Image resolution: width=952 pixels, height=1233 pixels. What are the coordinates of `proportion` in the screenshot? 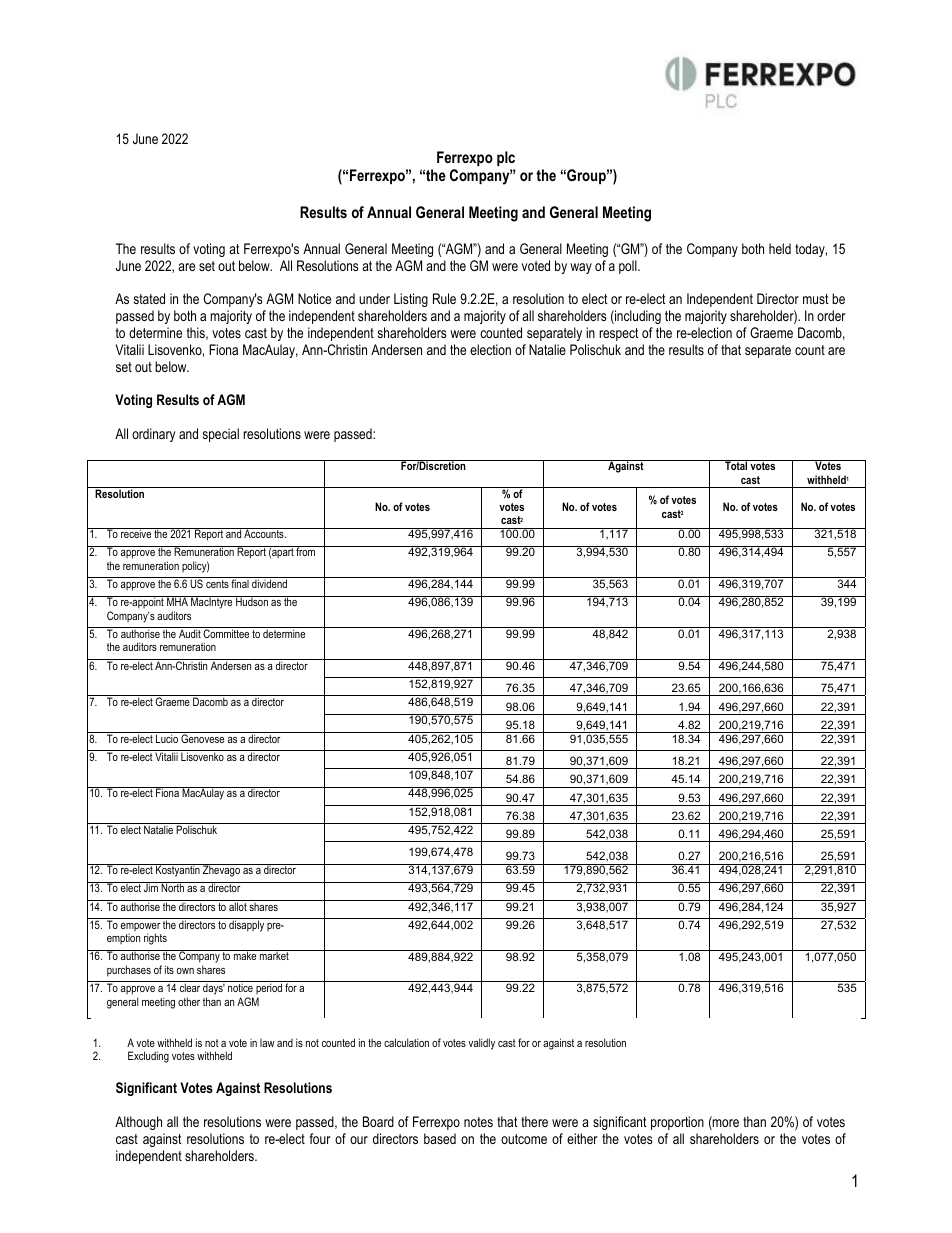 It's located at (677, 1123).
